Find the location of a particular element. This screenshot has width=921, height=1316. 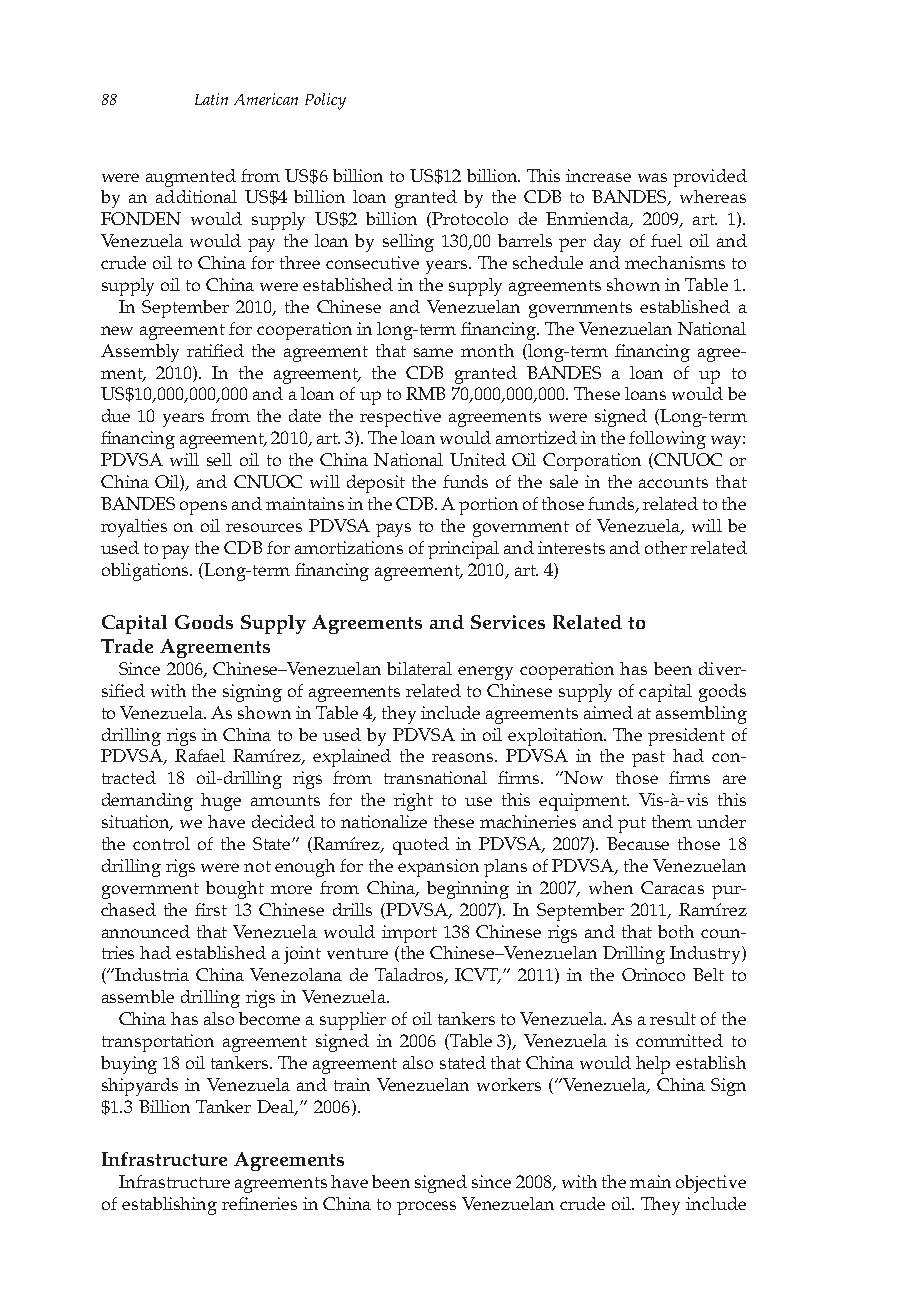

Latin is located at coordinates (211, 99).
